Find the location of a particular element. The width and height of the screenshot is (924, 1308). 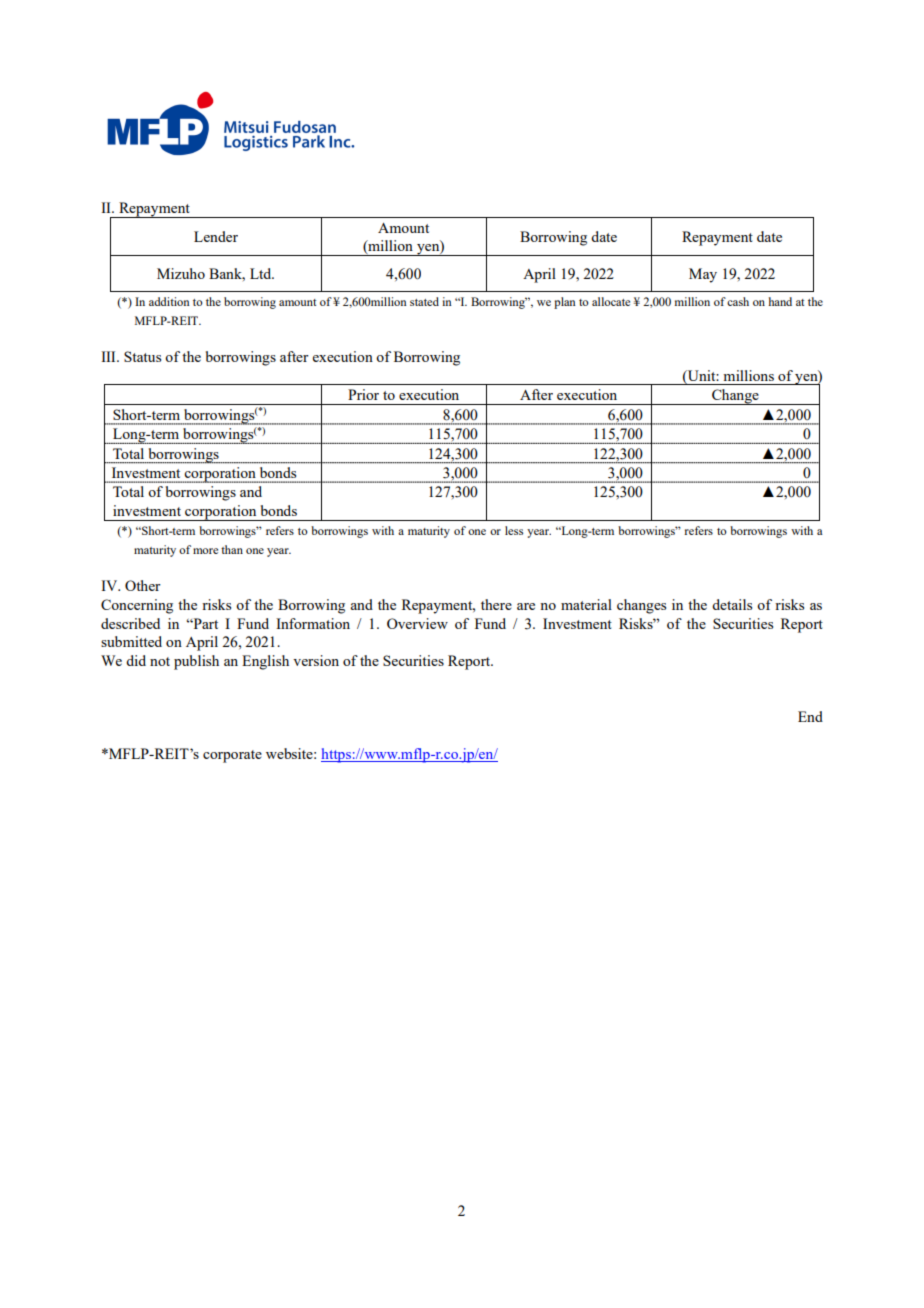

less is located at coordinates (514, 530).
